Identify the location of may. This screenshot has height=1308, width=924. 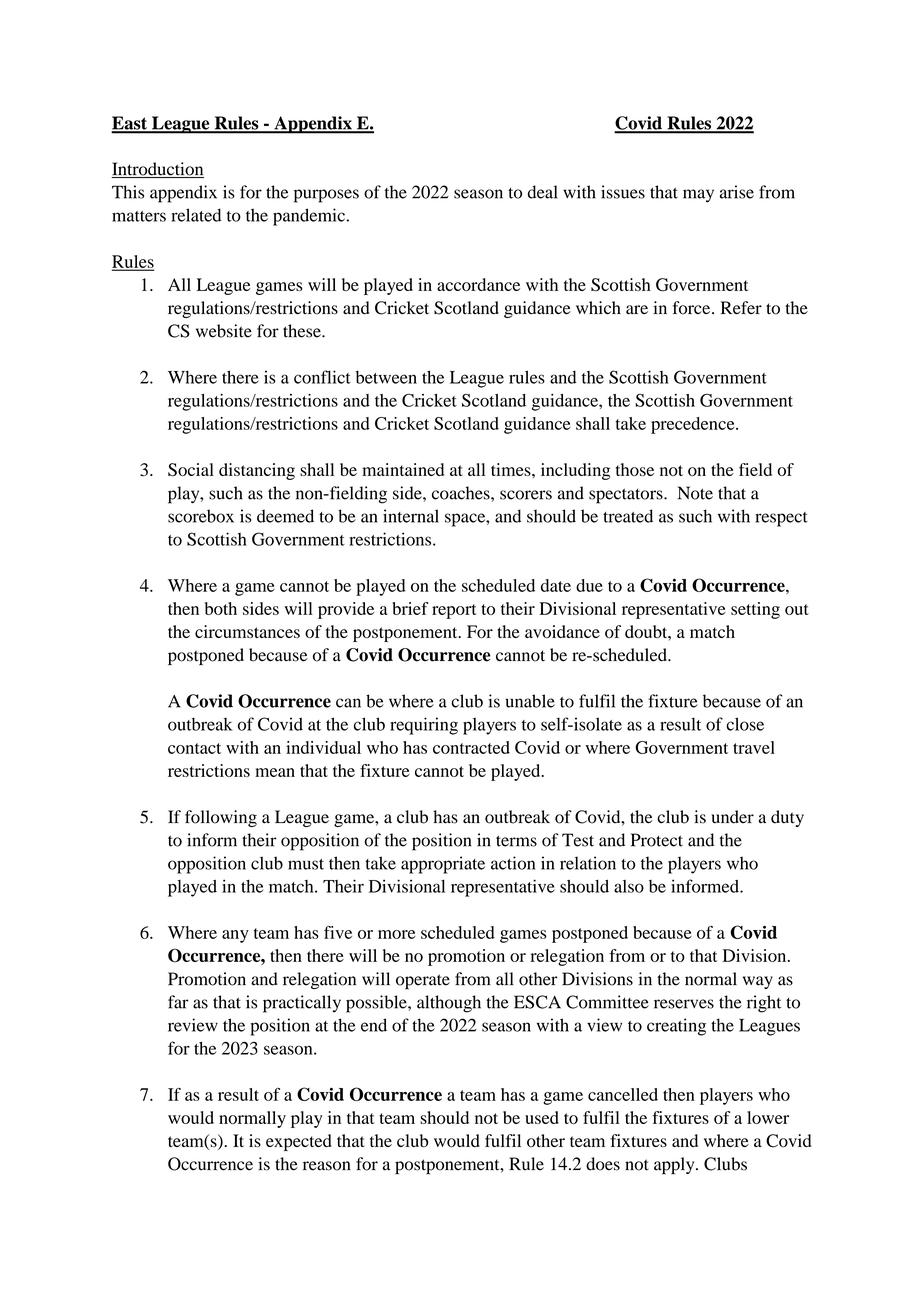
(698, 196).
